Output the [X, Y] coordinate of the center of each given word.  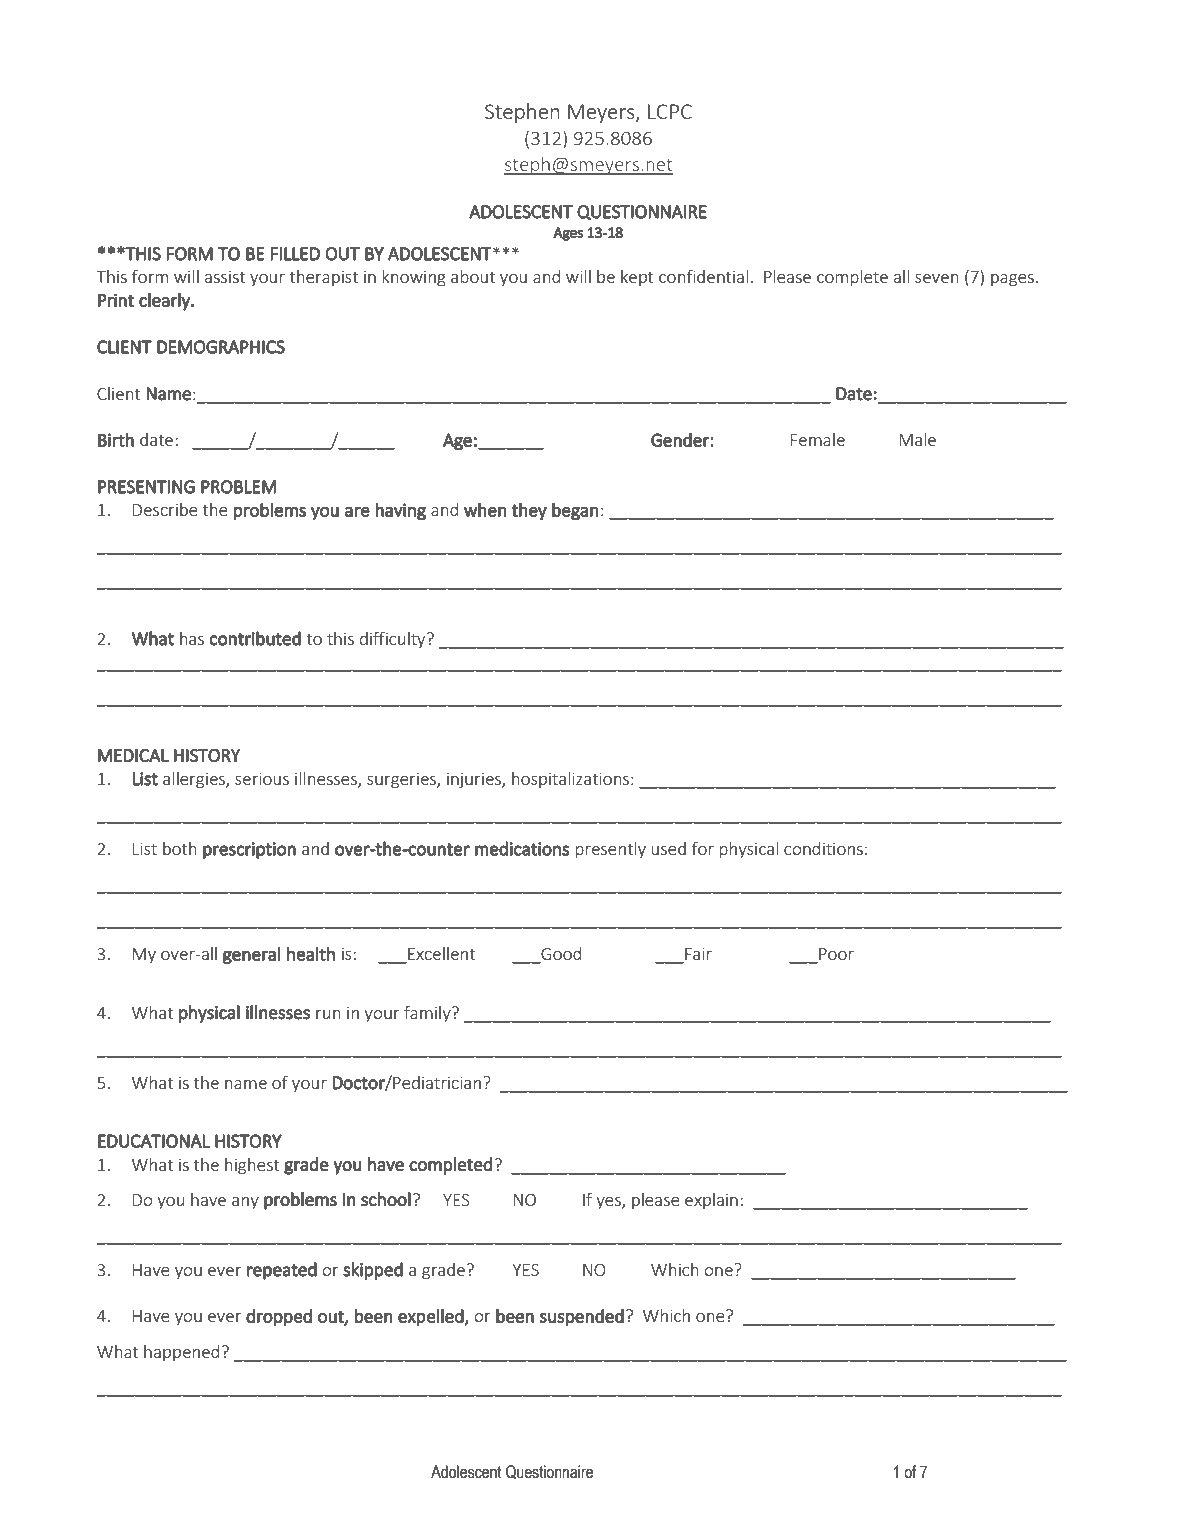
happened [181, 1353]
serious [262, 778]
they [529, 511]
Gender [681, 440]
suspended [582, 1318]
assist [225, 277]
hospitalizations [572, 780]
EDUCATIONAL [154, 1141]
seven [937, 278]
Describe [165, 509]
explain [711, 1201]
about [473, 276]
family [428, 1014]
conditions [823, 848]
